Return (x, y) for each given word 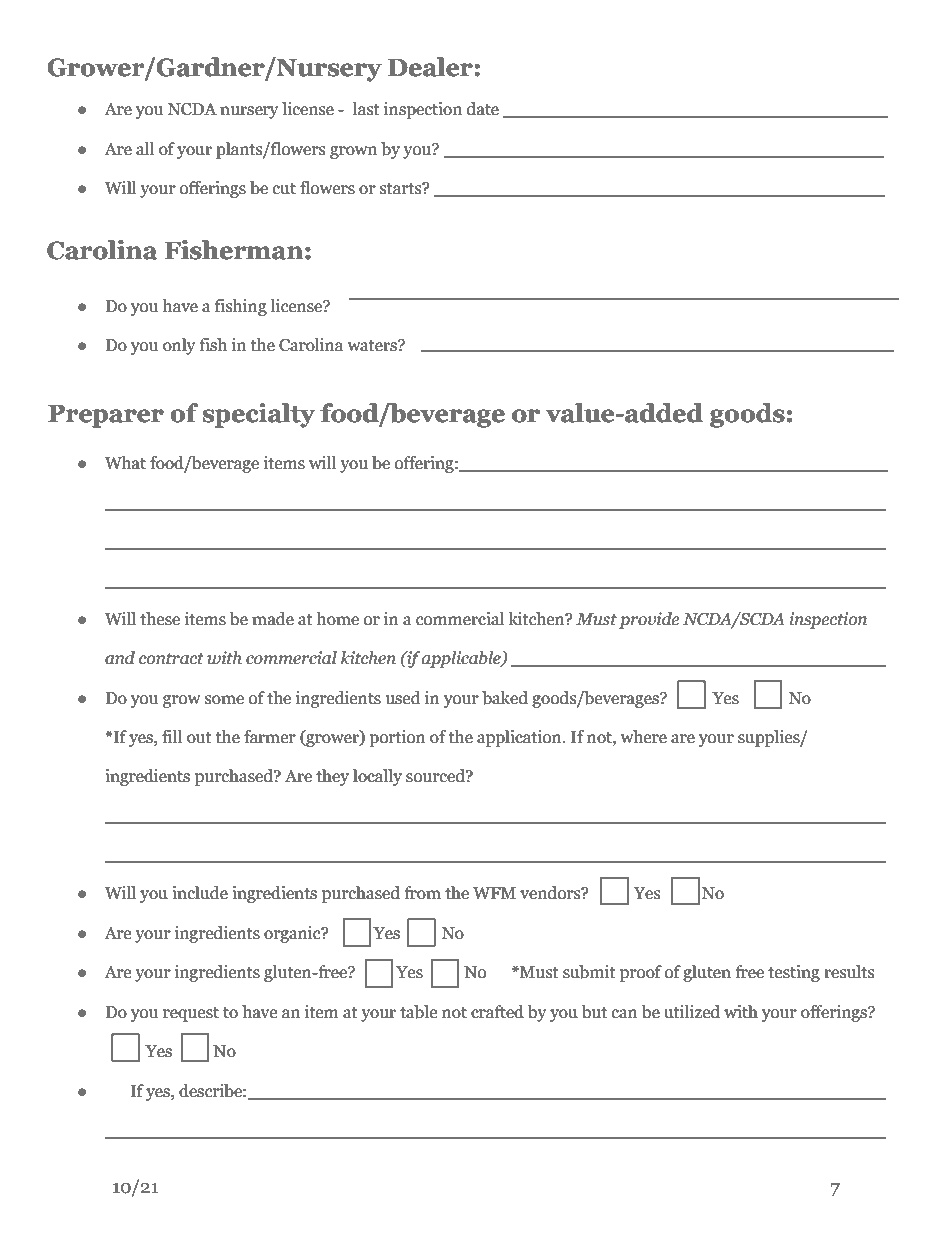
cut (284, 189)
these (160, 619)
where (644, 737)
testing (794, 973)
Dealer (431, 67)
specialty (258, 415)
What (125, 463)
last (366, 109)
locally (377, 777)
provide (649, 620)
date (483, 109)
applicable (462, 659)
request (191, 1014)
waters (373, 346)
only (179, 346)
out (199, 738)
